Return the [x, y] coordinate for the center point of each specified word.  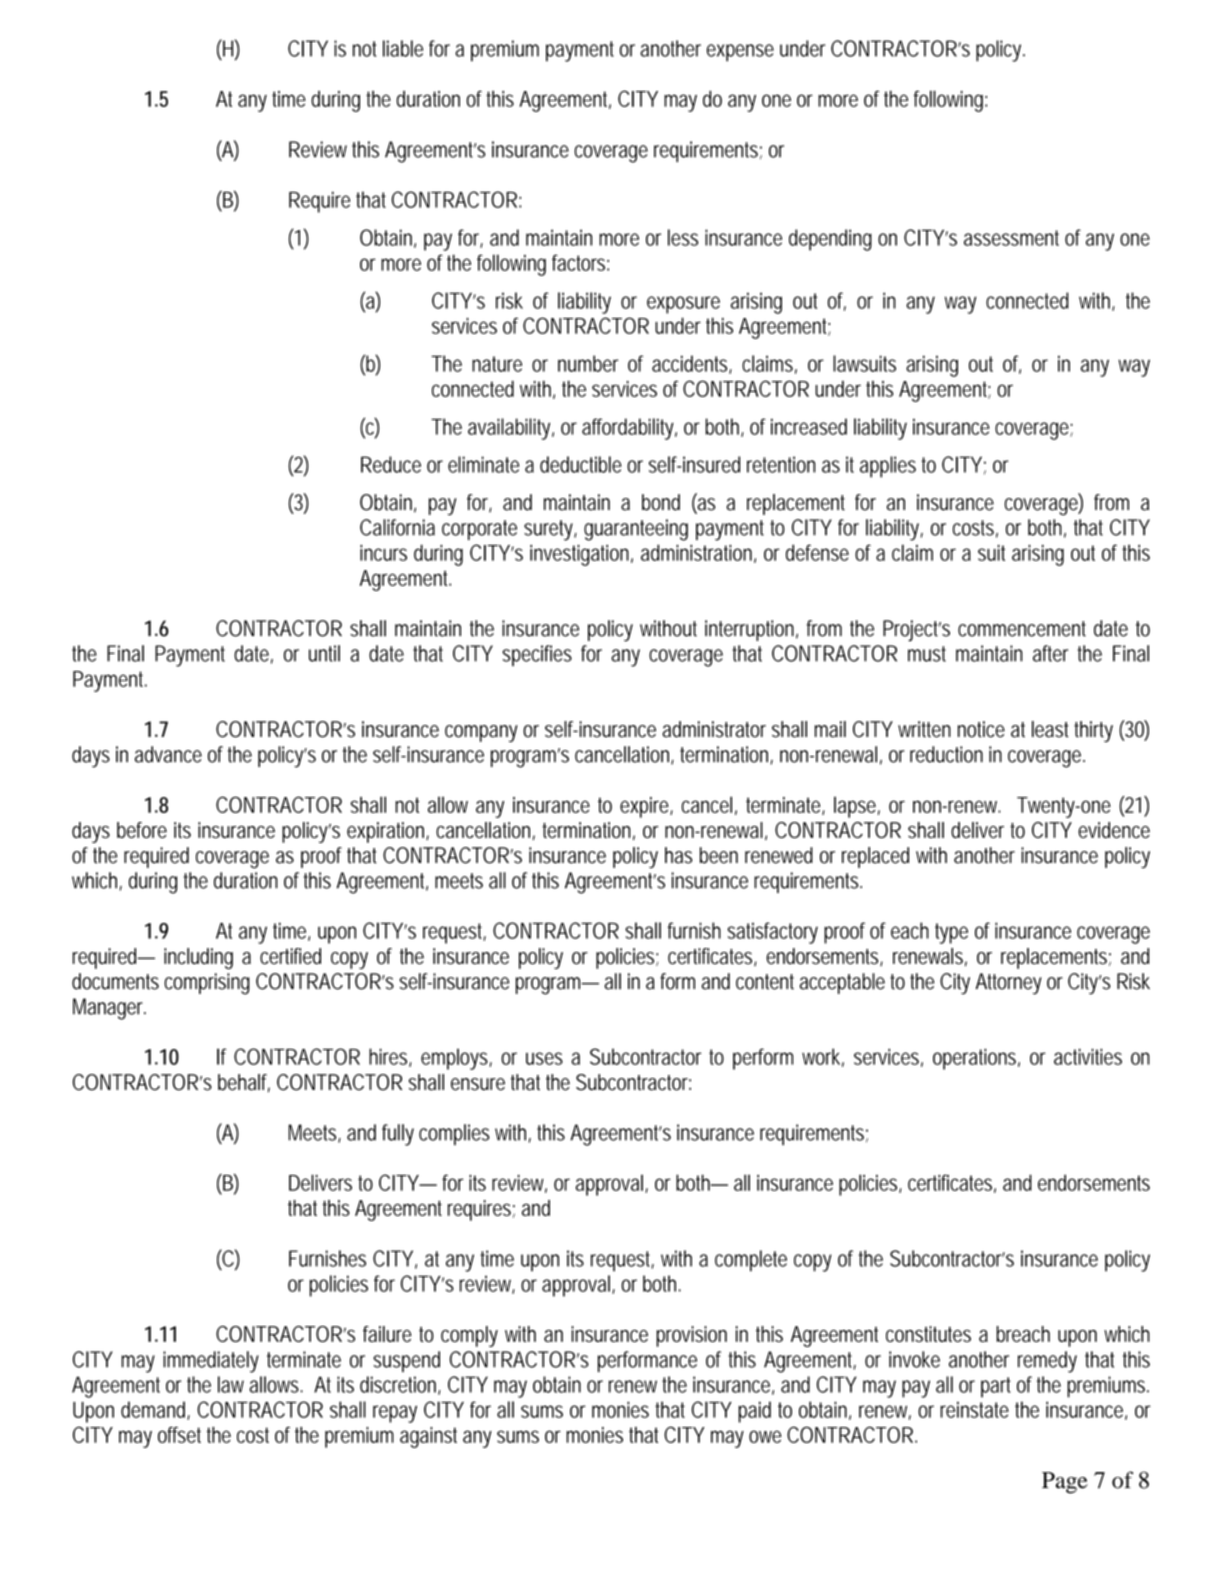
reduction [946, 754]
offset [179, 1435]
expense [740, 53]
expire [646, 807]
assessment [1011, 238]
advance [168, 754]
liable [403, 48]
